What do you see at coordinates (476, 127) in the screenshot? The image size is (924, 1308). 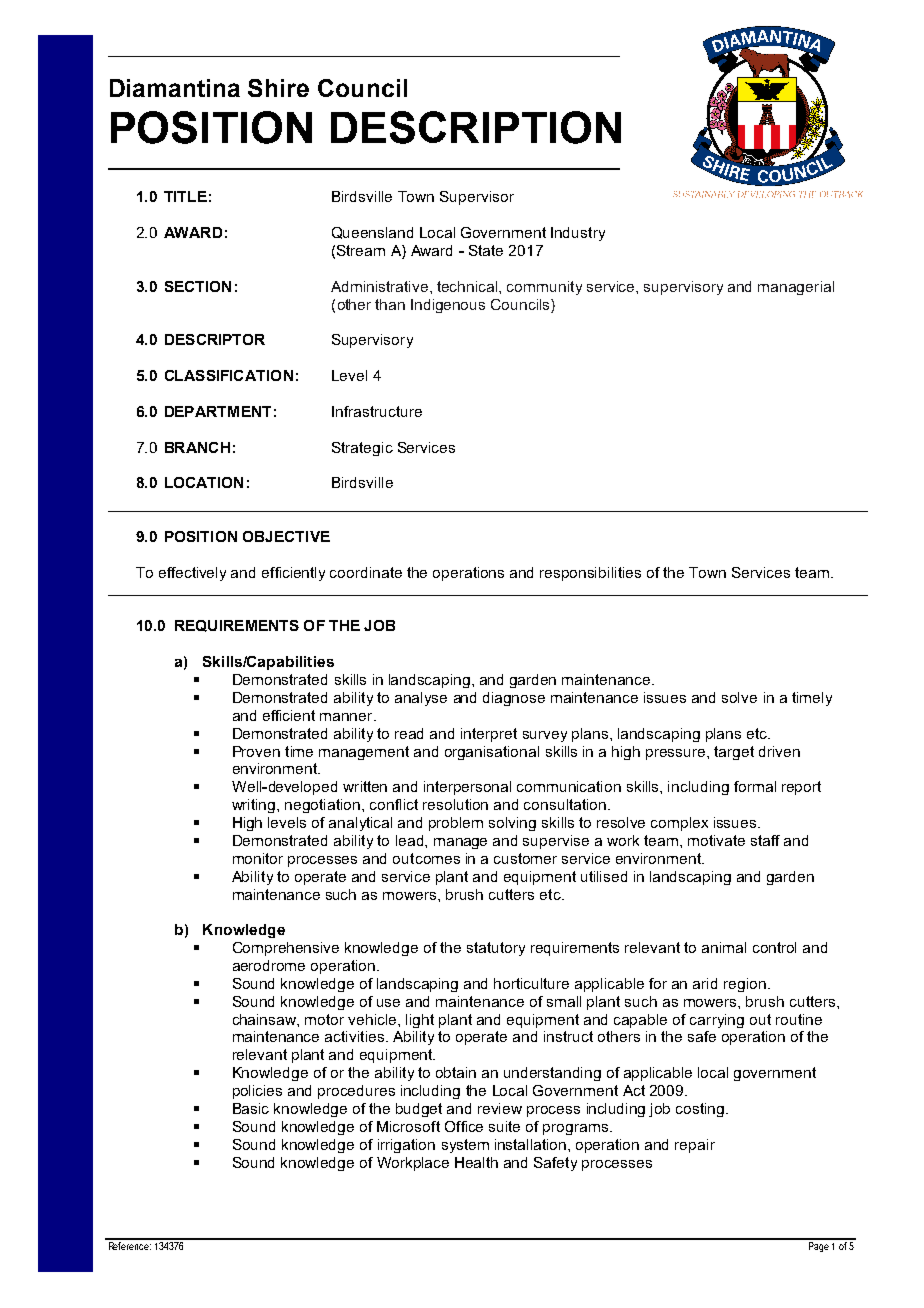 I see `DESCRIPTION` at bounding box center [476, 127].
